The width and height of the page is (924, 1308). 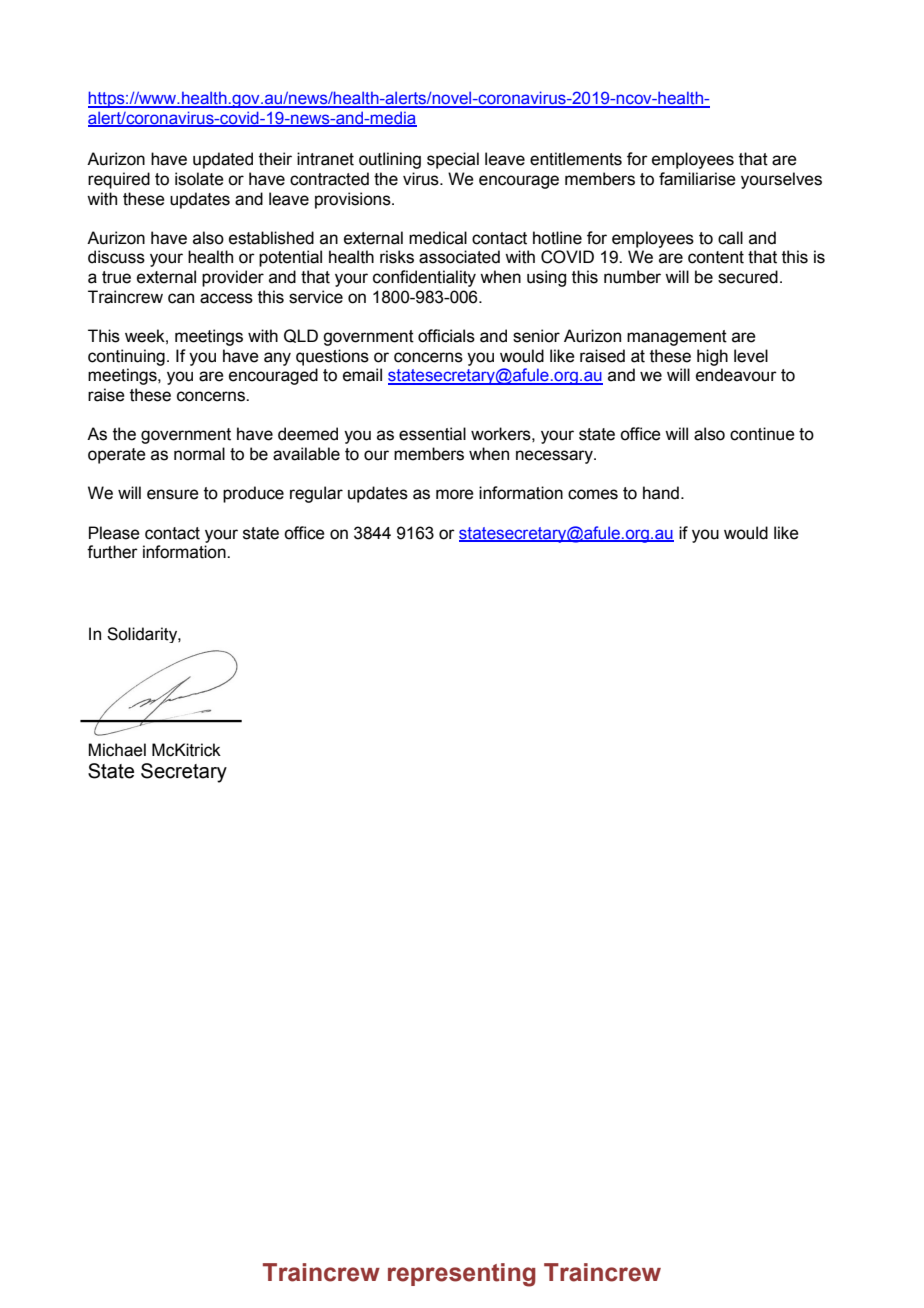 What do you see at coordinates (455, 494) in the page?
I see `more` at bounding box center [455, 494].
